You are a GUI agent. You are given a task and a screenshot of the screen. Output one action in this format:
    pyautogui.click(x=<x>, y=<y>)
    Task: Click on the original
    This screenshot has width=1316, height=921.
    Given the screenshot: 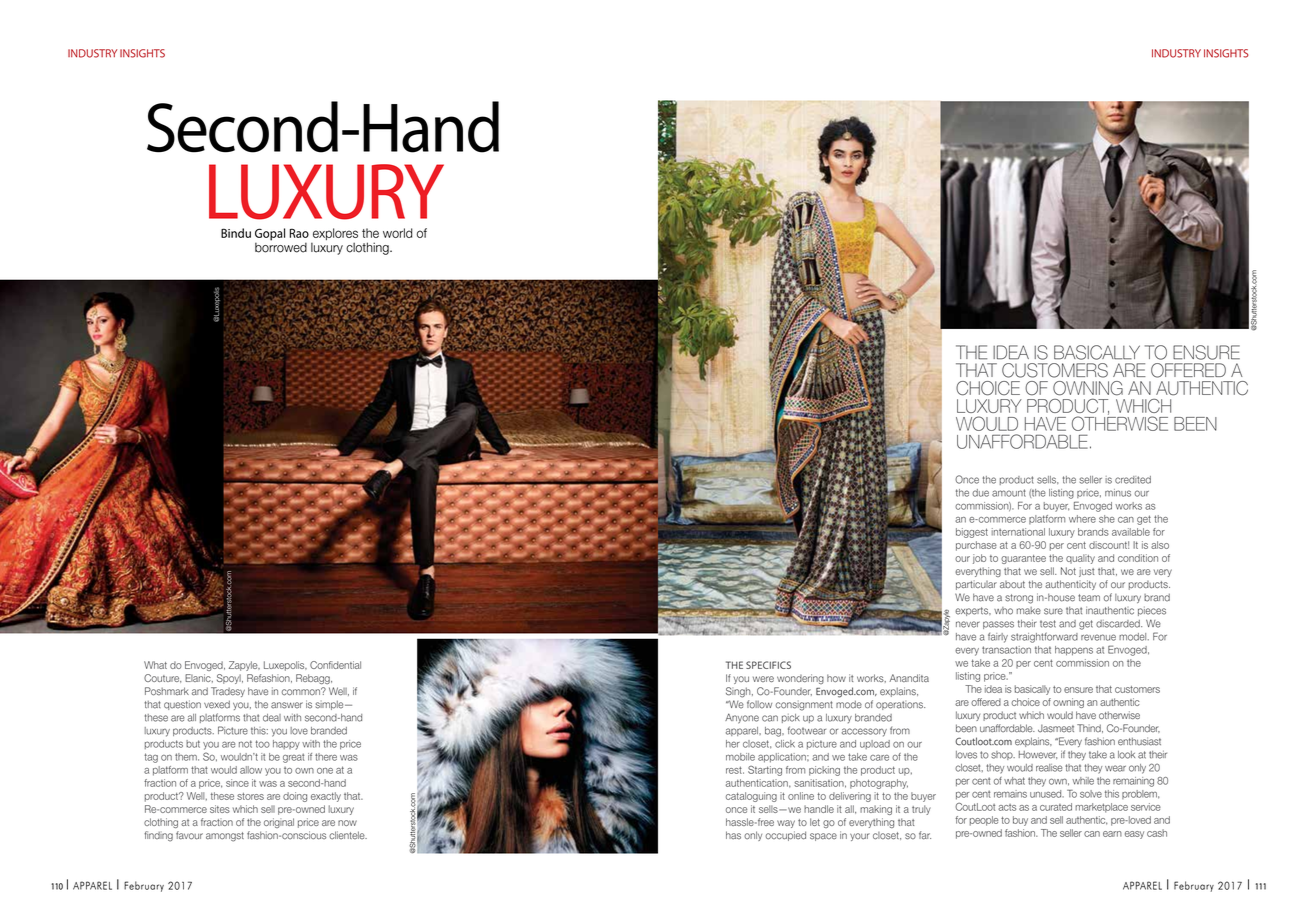 What is the action you would take?
    pyautogui.click(x=279, y=823)
